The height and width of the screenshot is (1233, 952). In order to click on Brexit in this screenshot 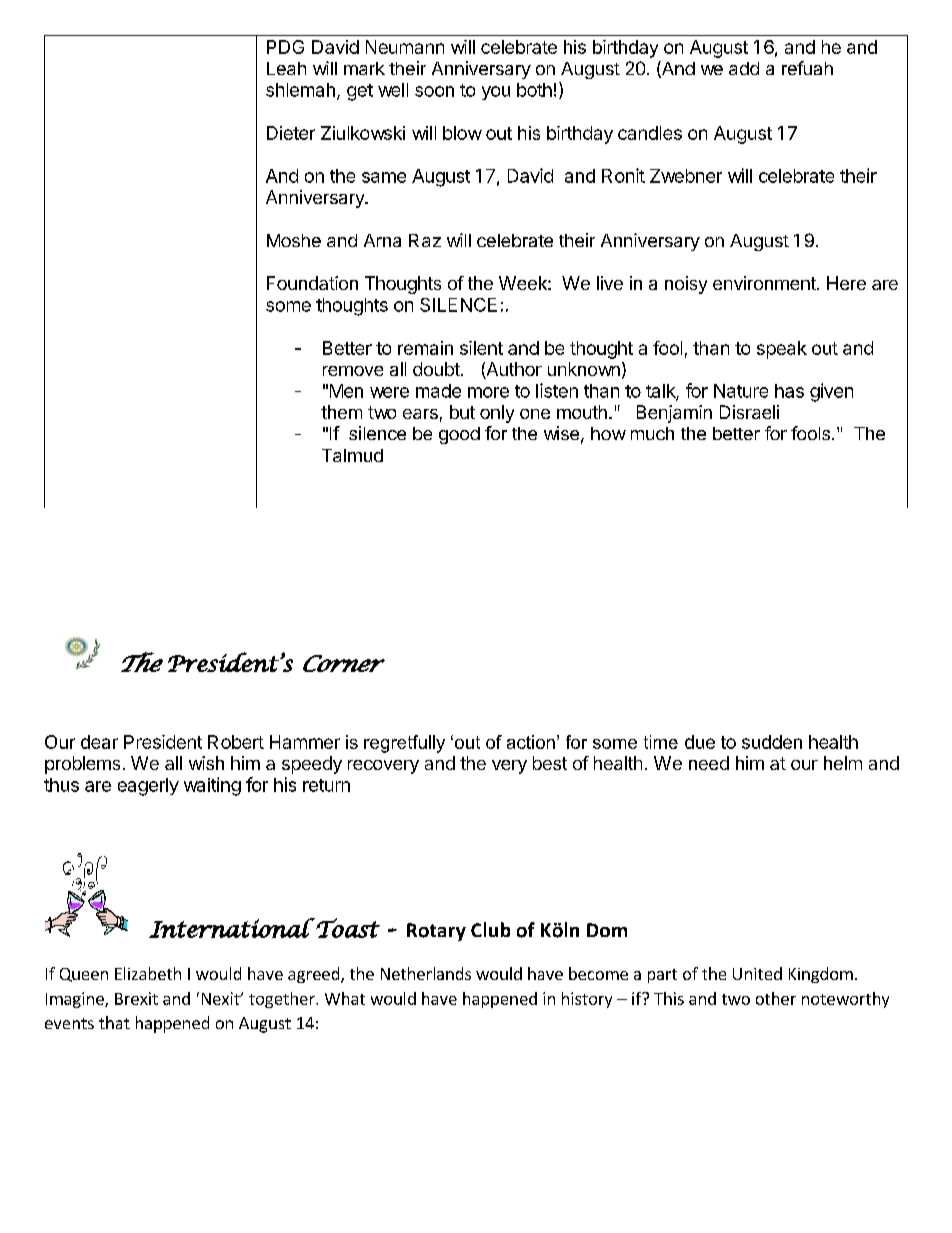, I will do `click(136, 998)`.
